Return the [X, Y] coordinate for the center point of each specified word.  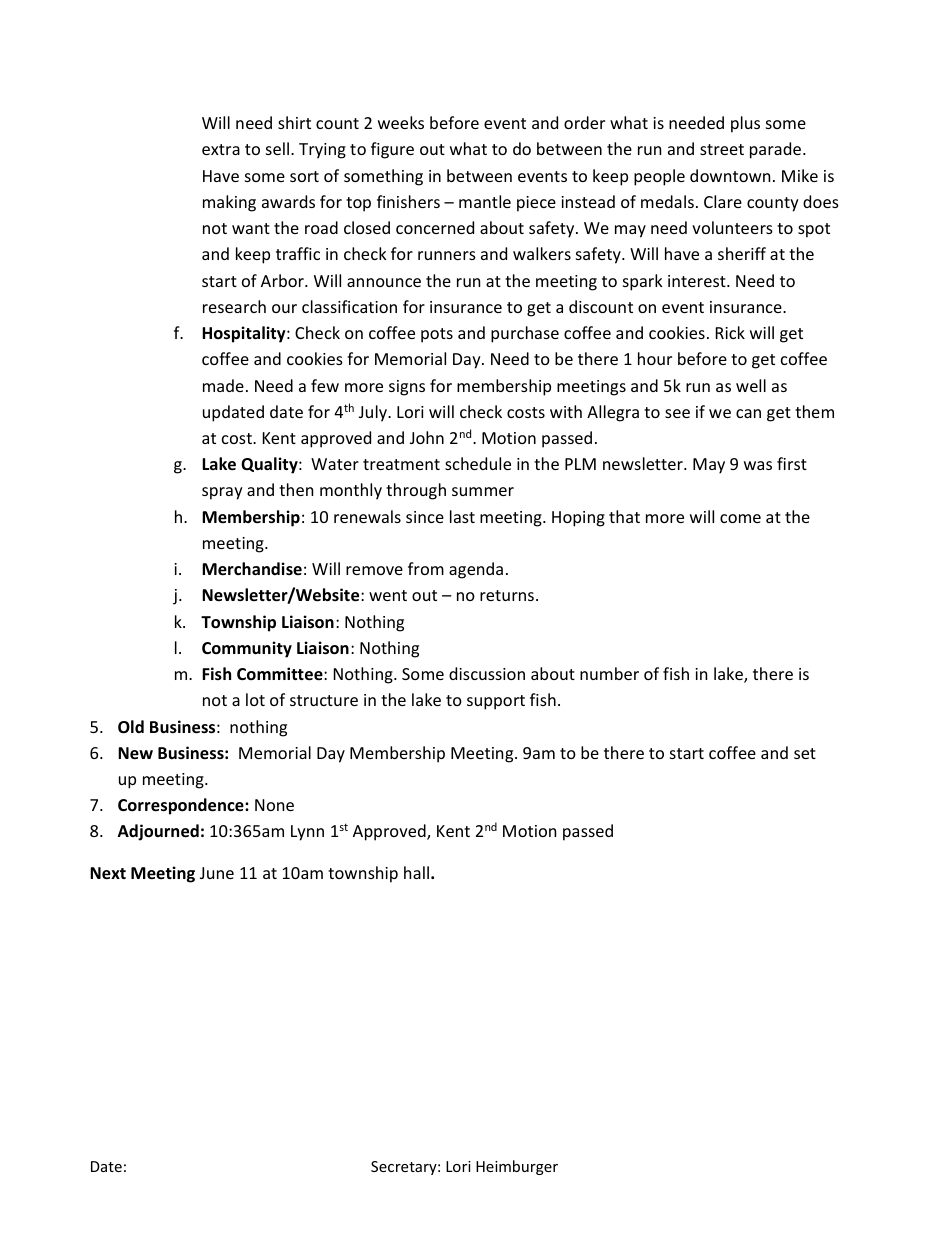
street [722, 149]
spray [222, 493]
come [740, 518]
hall [416, 872]
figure [392, 150]
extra [221, 149]
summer [483, 491]
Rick [730, 332]
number [609, 673]
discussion [487, 673]
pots [437, 335]
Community [247, 649]
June [217, 873]
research [234, 306]
